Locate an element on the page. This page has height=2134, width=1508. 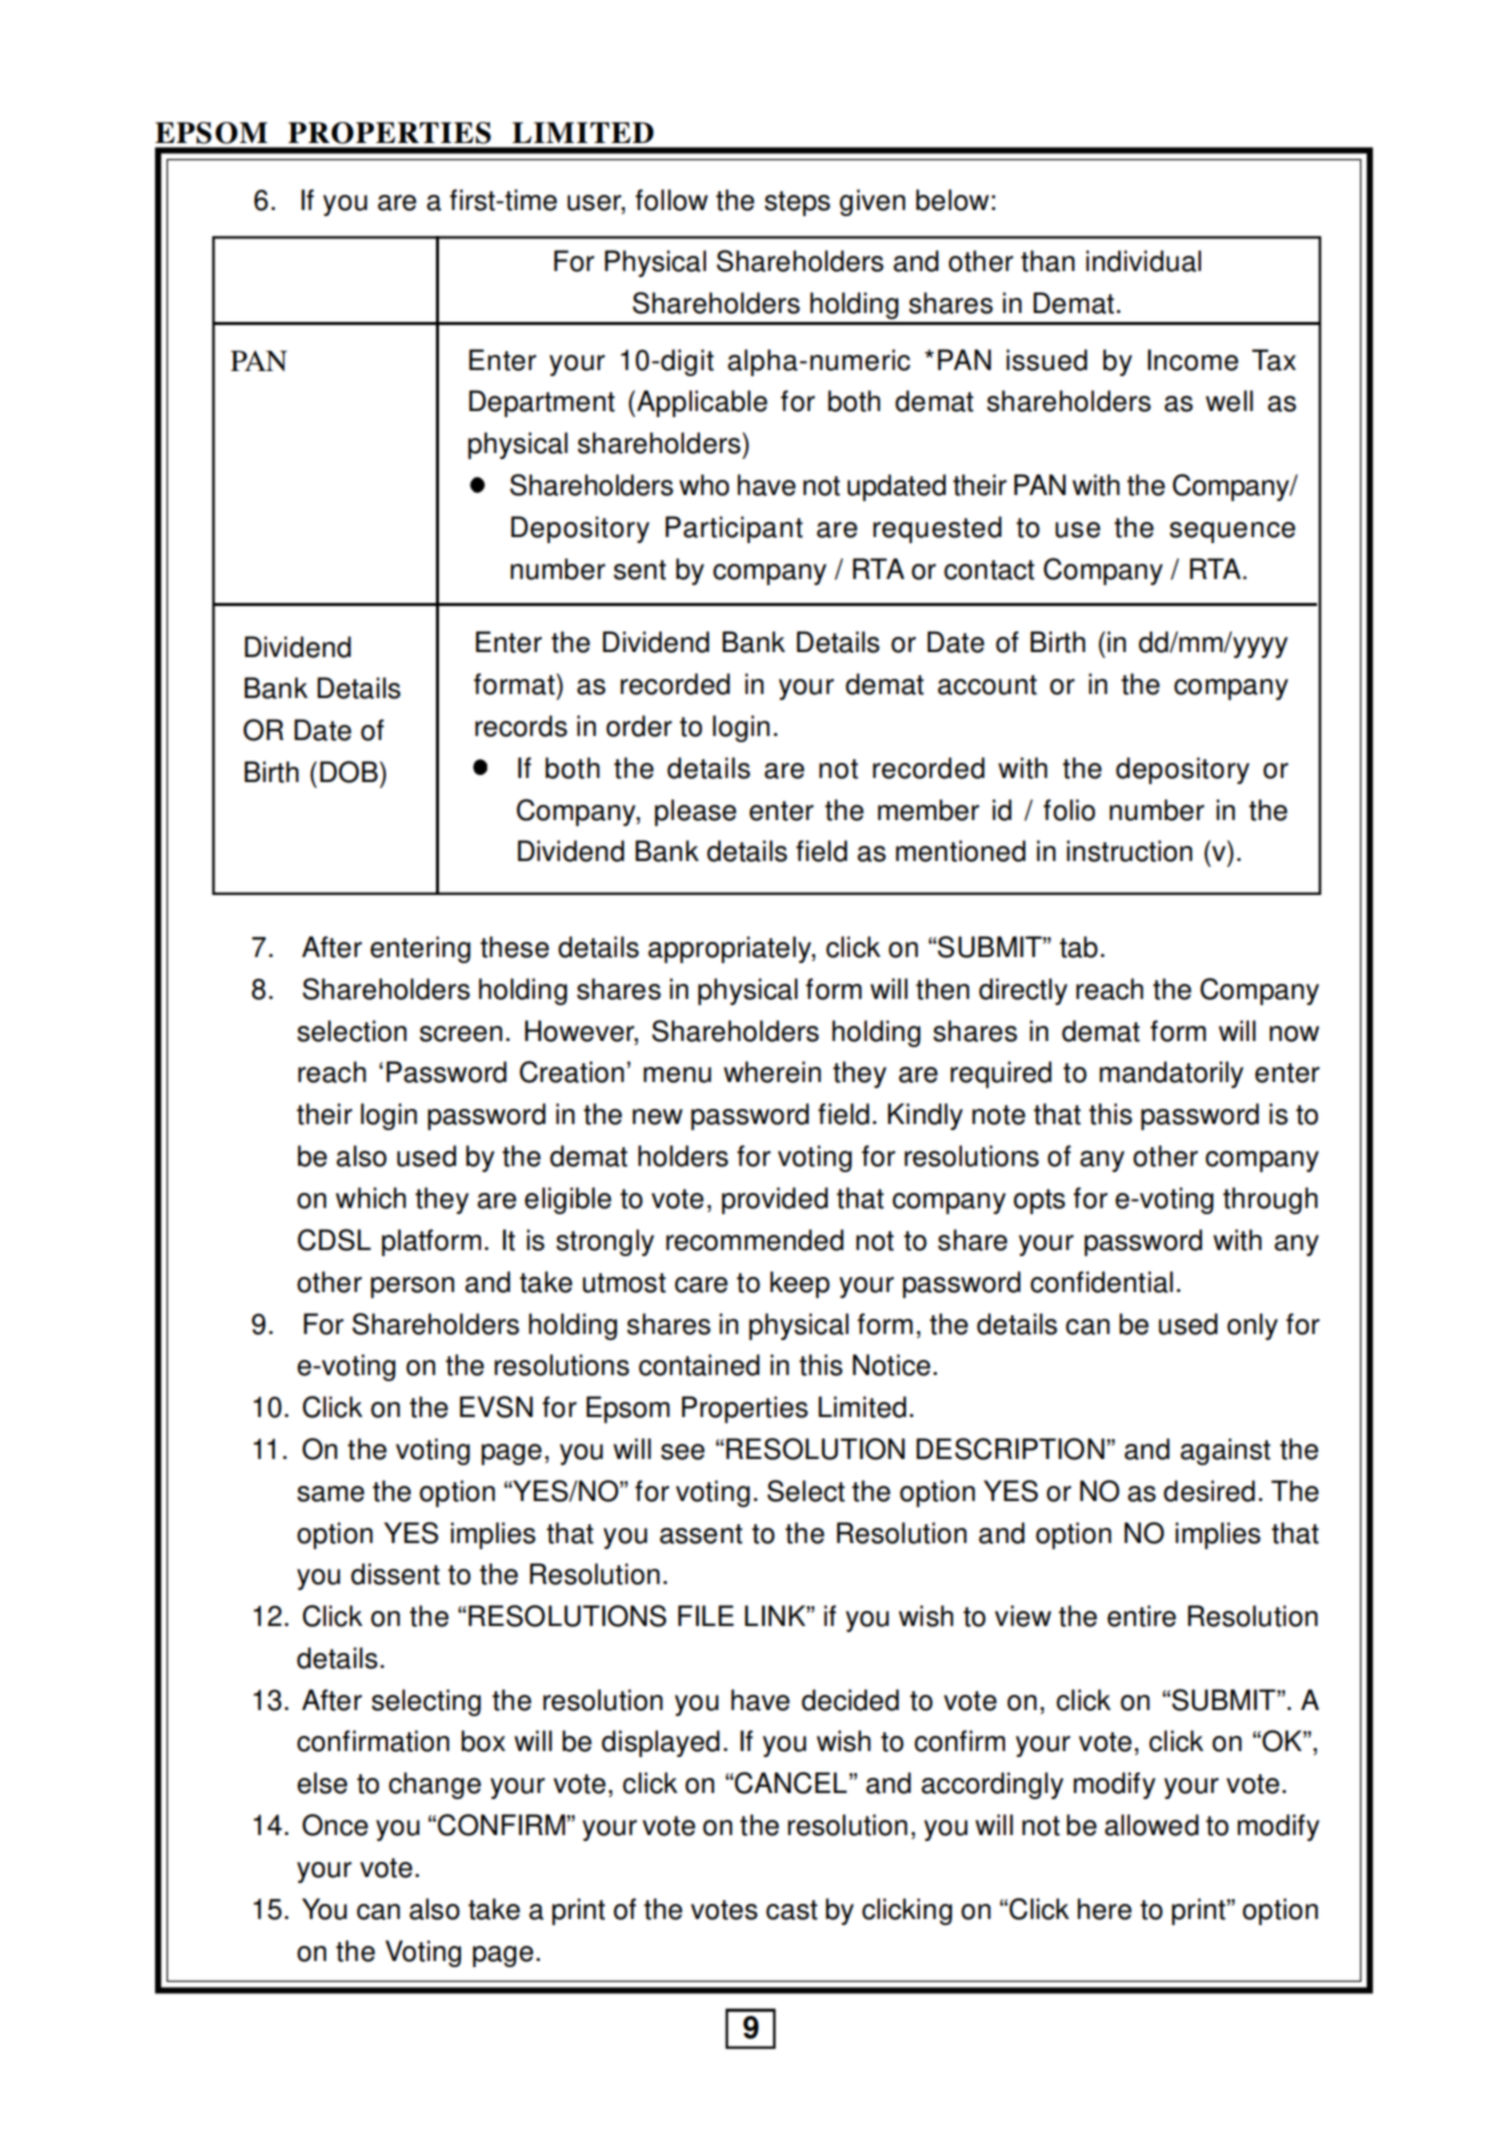
mandatorily is located at coordinates (1172, 1074).
